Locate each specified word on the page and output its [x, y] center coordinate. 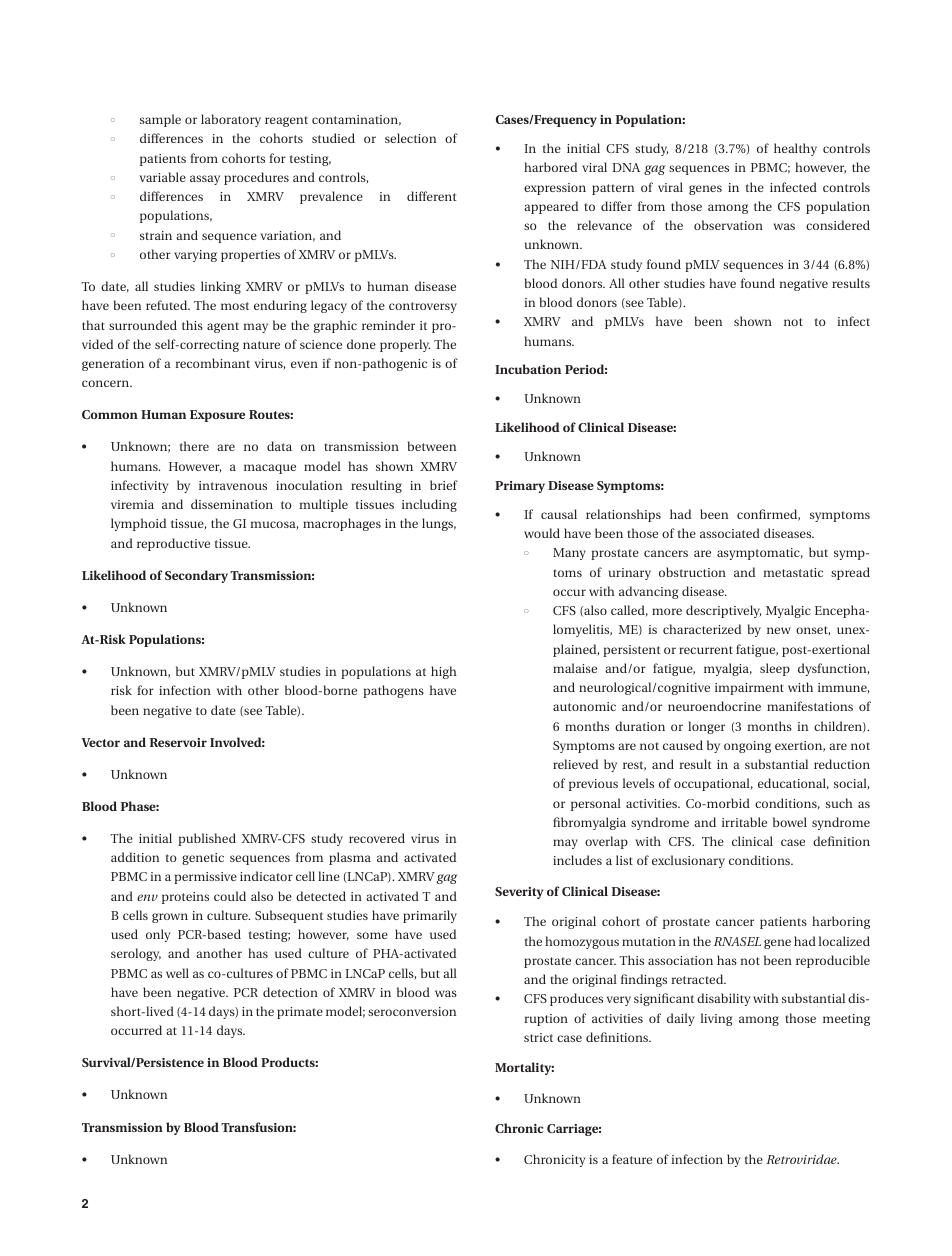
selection [410, 138]
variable [163, 177]
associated [730, 533]
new [779, 630]
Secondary [196, 576]
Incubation [528, 369]
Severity [519, 893]
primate [300, 1013]
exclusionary [688, 861]
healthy [795, 149]
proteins [185, 898]
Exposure [217, 416]
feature [632, 1159]
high [444, 672]
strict [538, 1037]
